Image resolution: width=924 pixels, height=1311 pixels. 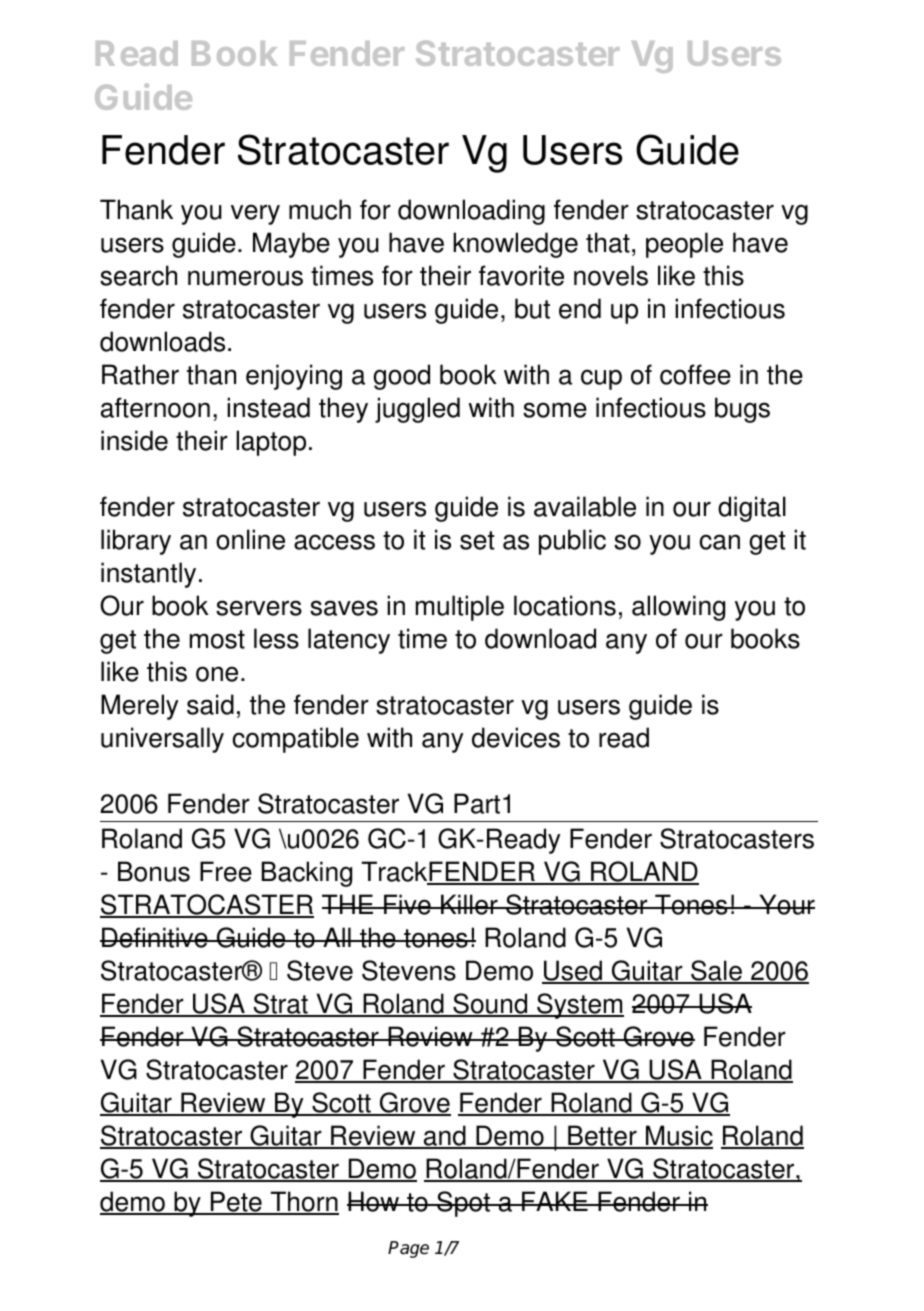 I want to click on Pete, so click(x=236, y=1203).
